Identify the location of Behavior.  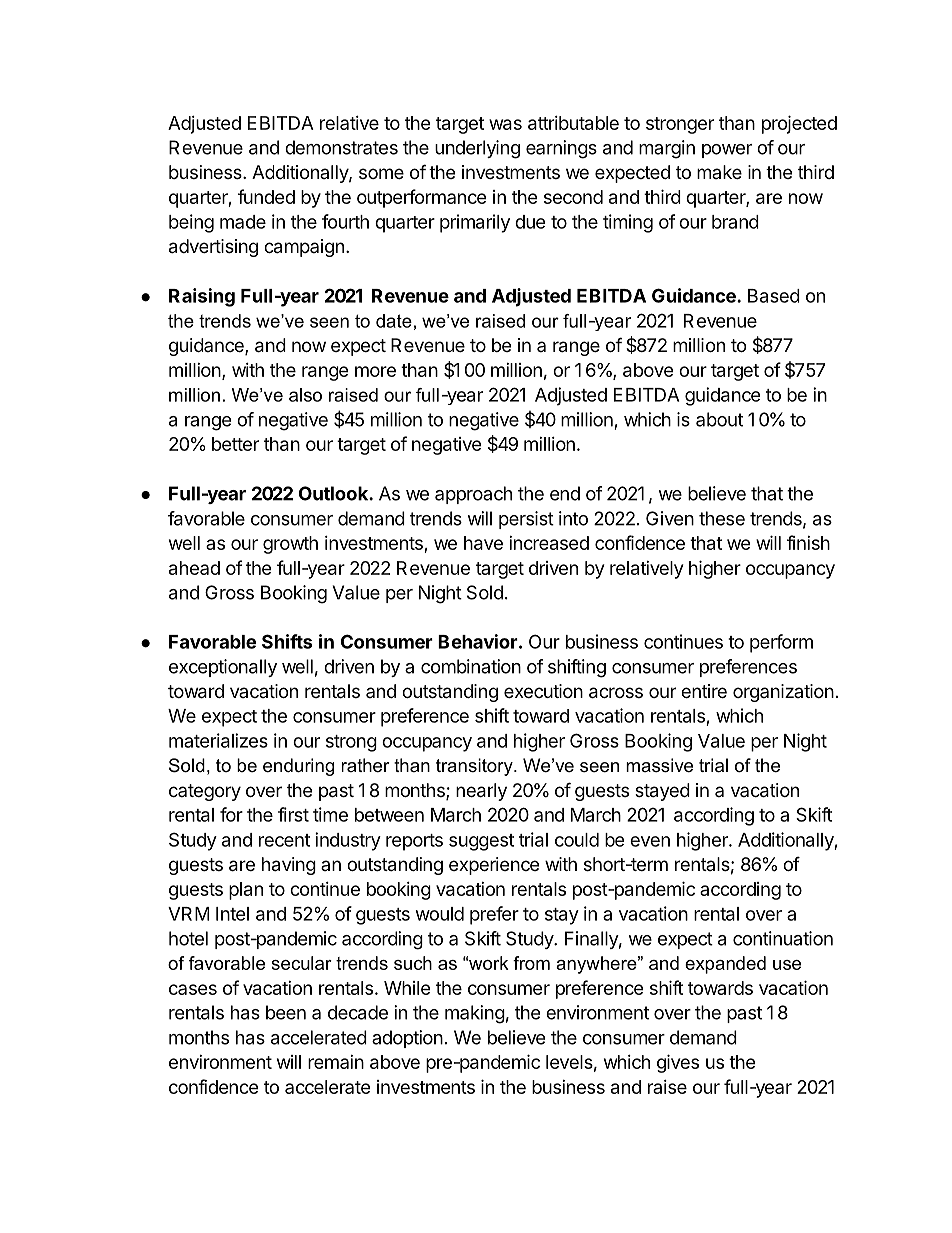
(479, 641).
